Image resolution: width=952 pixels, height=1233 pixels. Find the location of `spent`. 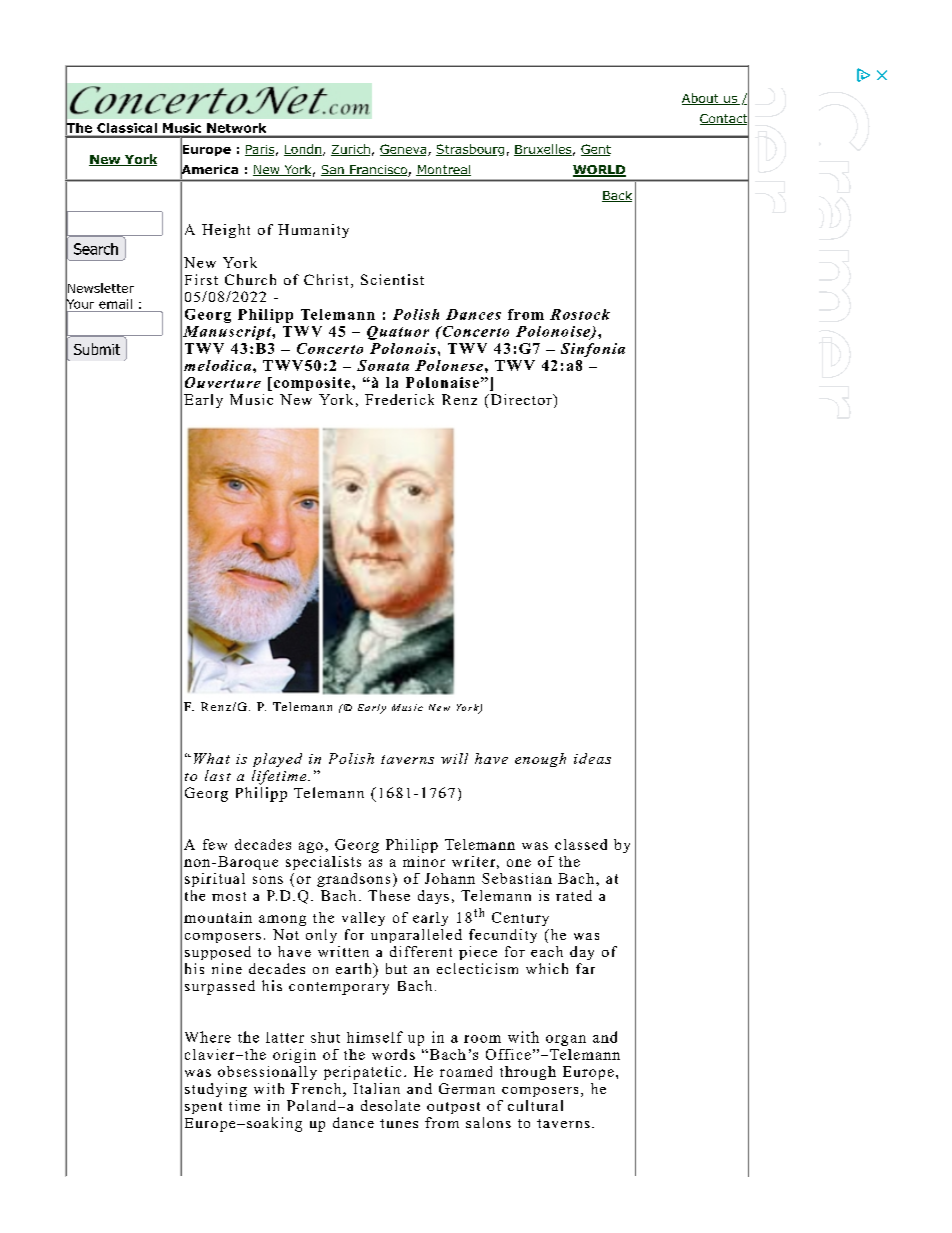

spent is located at coordinates (203, 1108).
